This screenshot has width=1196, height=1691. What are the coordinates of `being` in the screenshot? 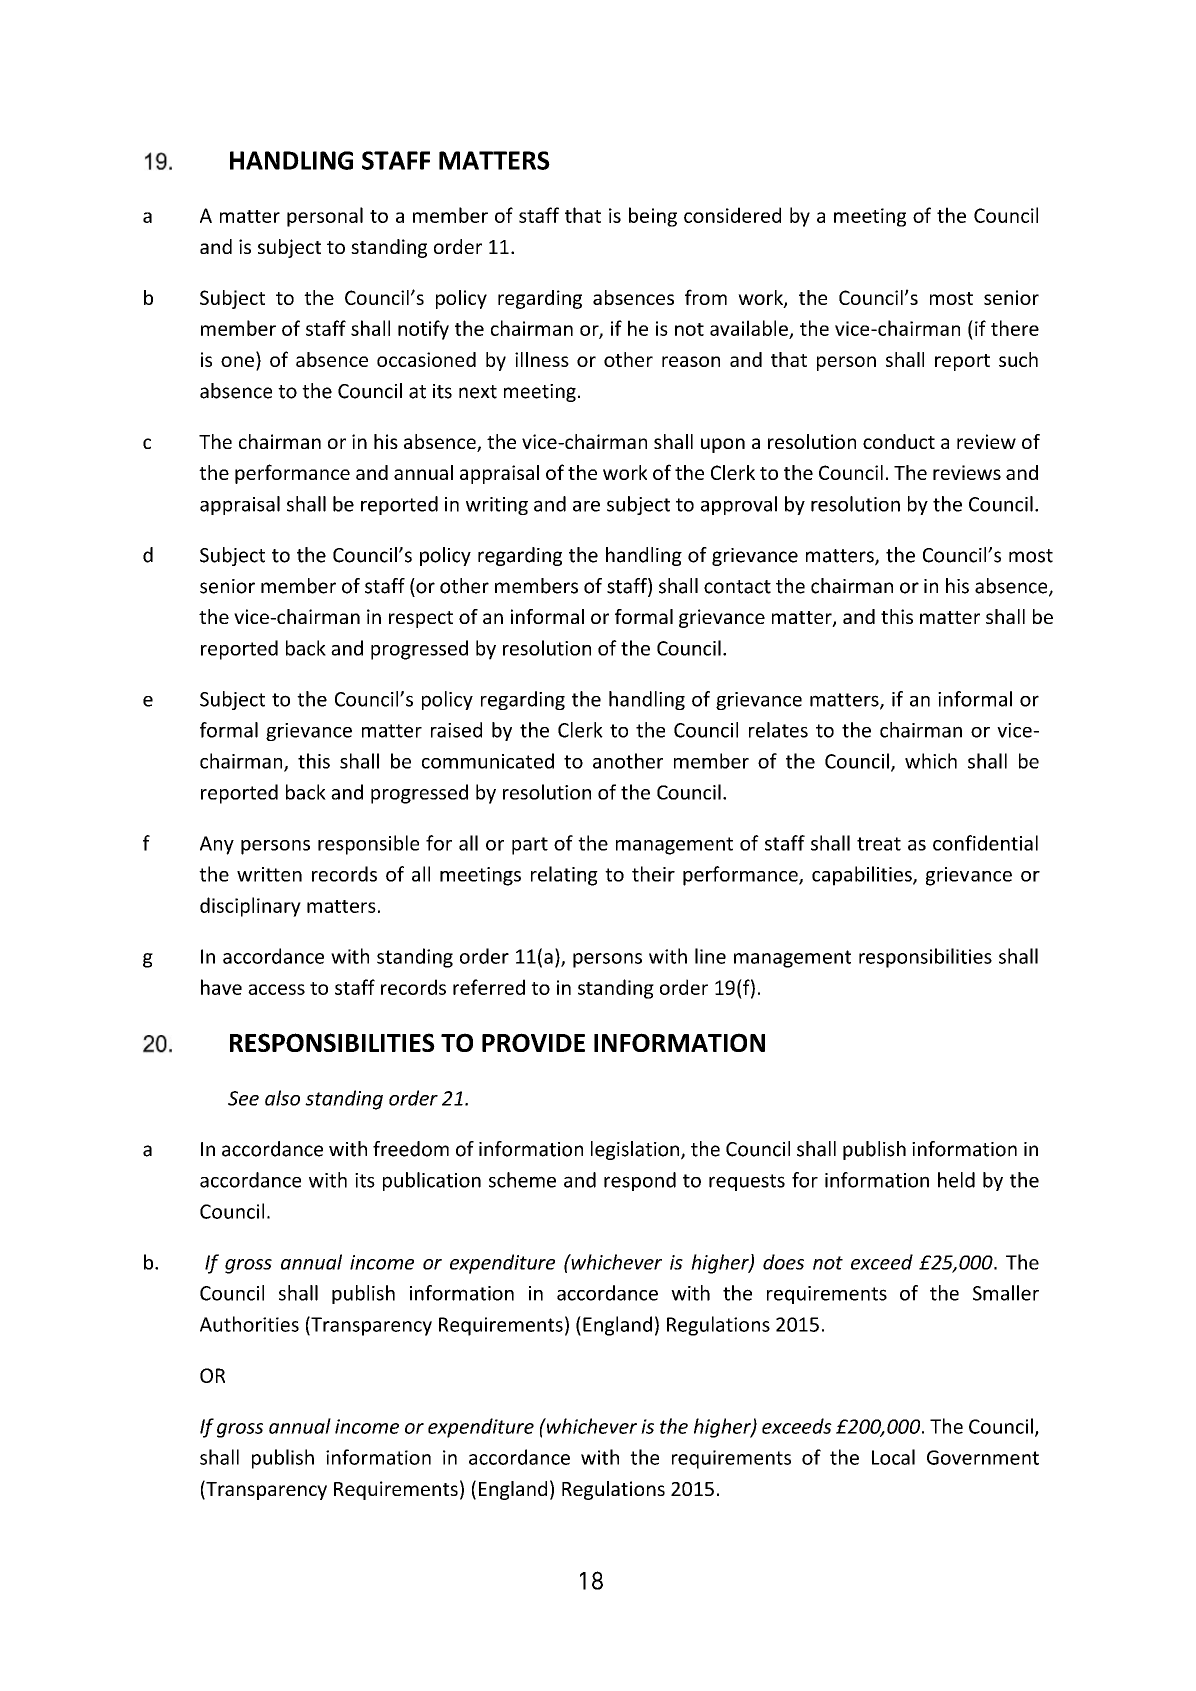 It's located at (653, 217).
